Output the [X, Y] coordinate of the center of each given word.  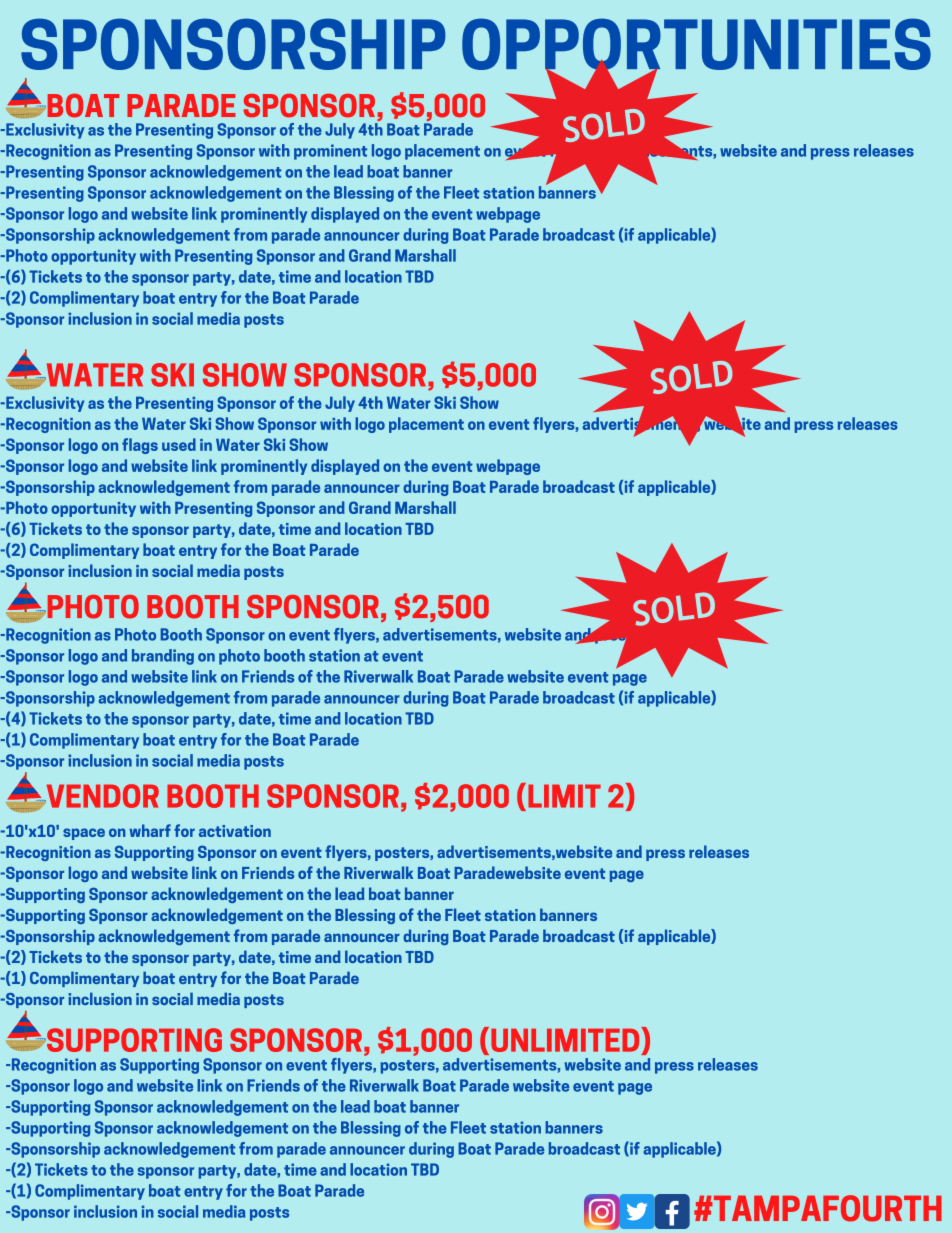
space [84, 834]
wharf [150, 830]
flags [140, 446]
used [179, 444]
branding [163, 657]
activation [235, 831]
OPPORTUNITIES [696, 45]
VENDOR [101, 796]
